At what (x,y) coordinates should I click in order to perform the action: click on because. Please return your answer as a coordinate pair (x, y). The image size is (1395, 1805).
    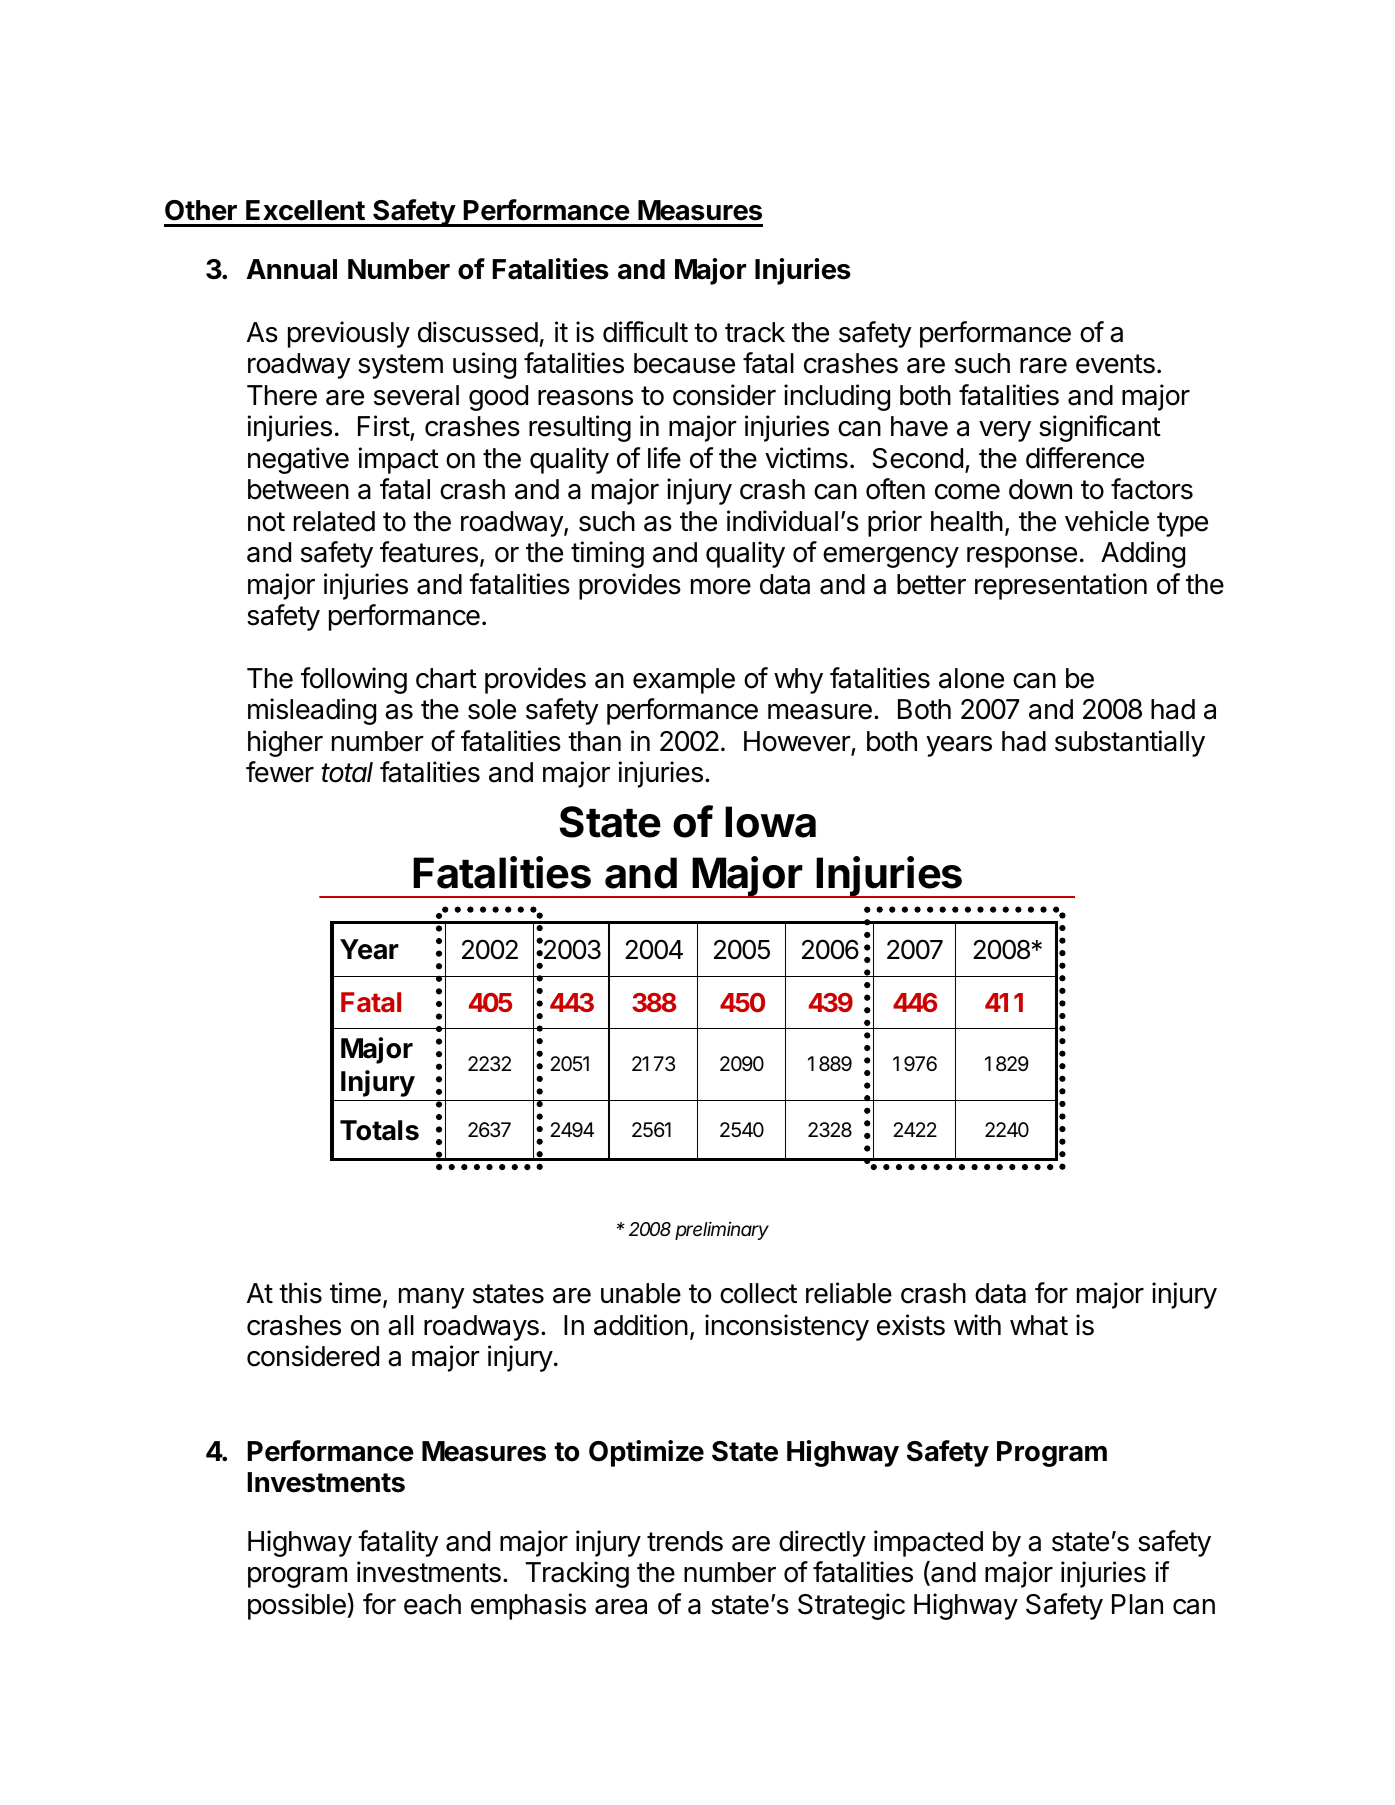
    Looking at the image, I should click on (684, 363).
